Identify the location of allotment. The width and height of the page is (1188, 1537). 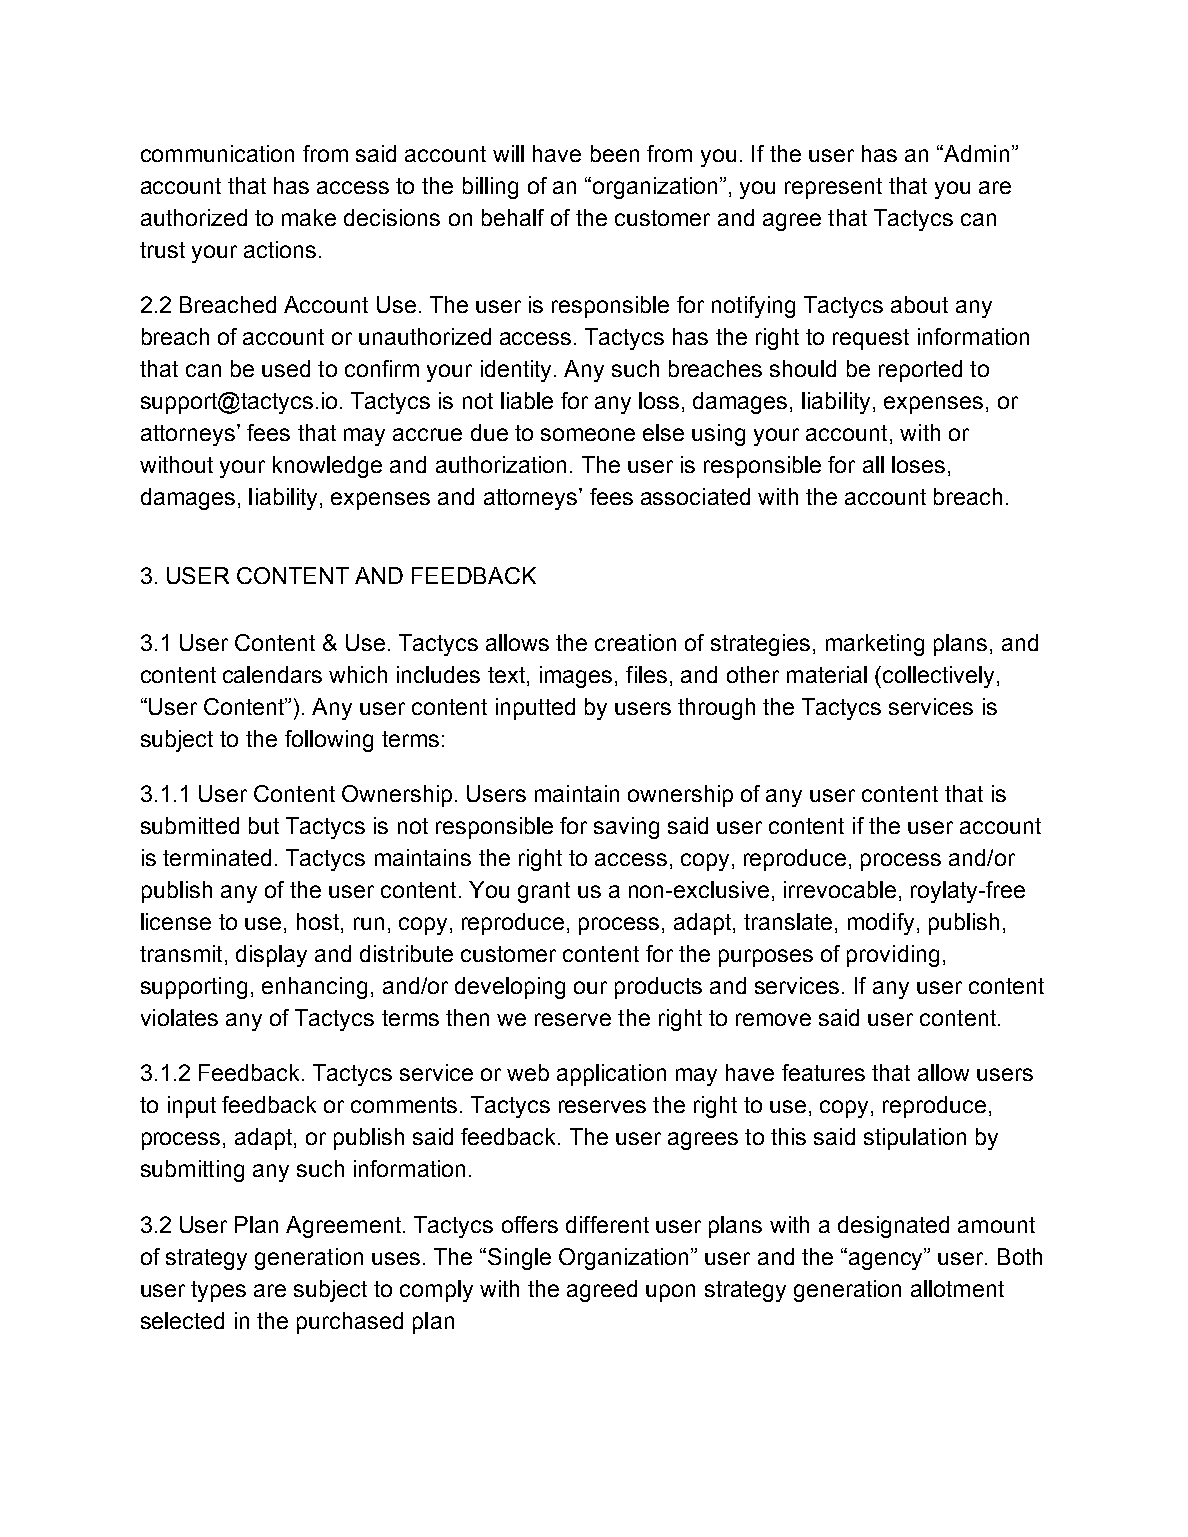
(957, 1288).
